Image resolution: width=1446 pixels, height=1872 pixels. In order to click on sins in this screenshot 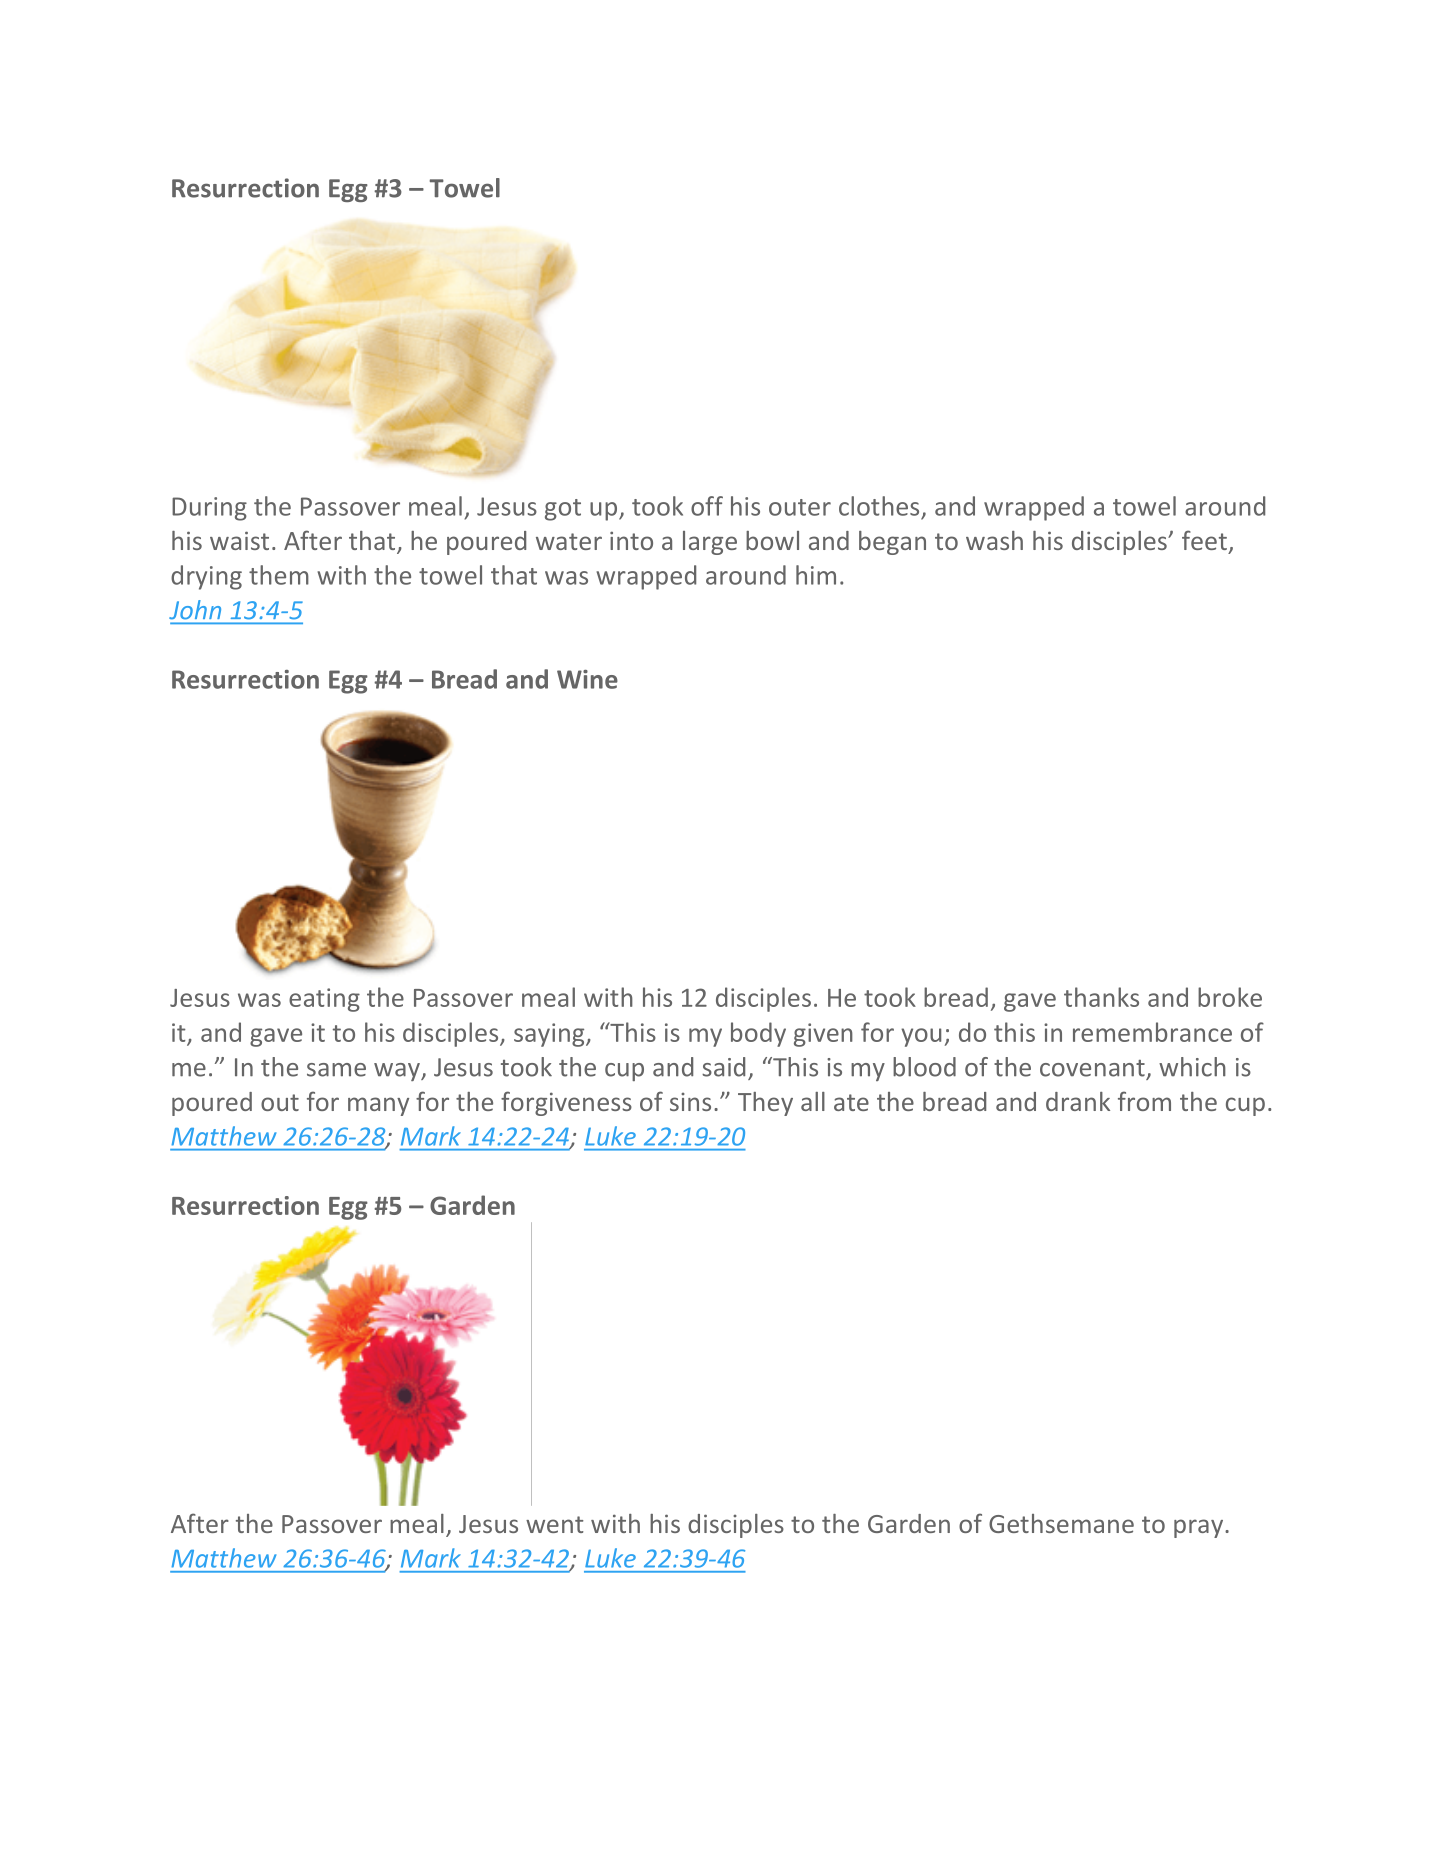, I will do `click(690, 1102)`.
